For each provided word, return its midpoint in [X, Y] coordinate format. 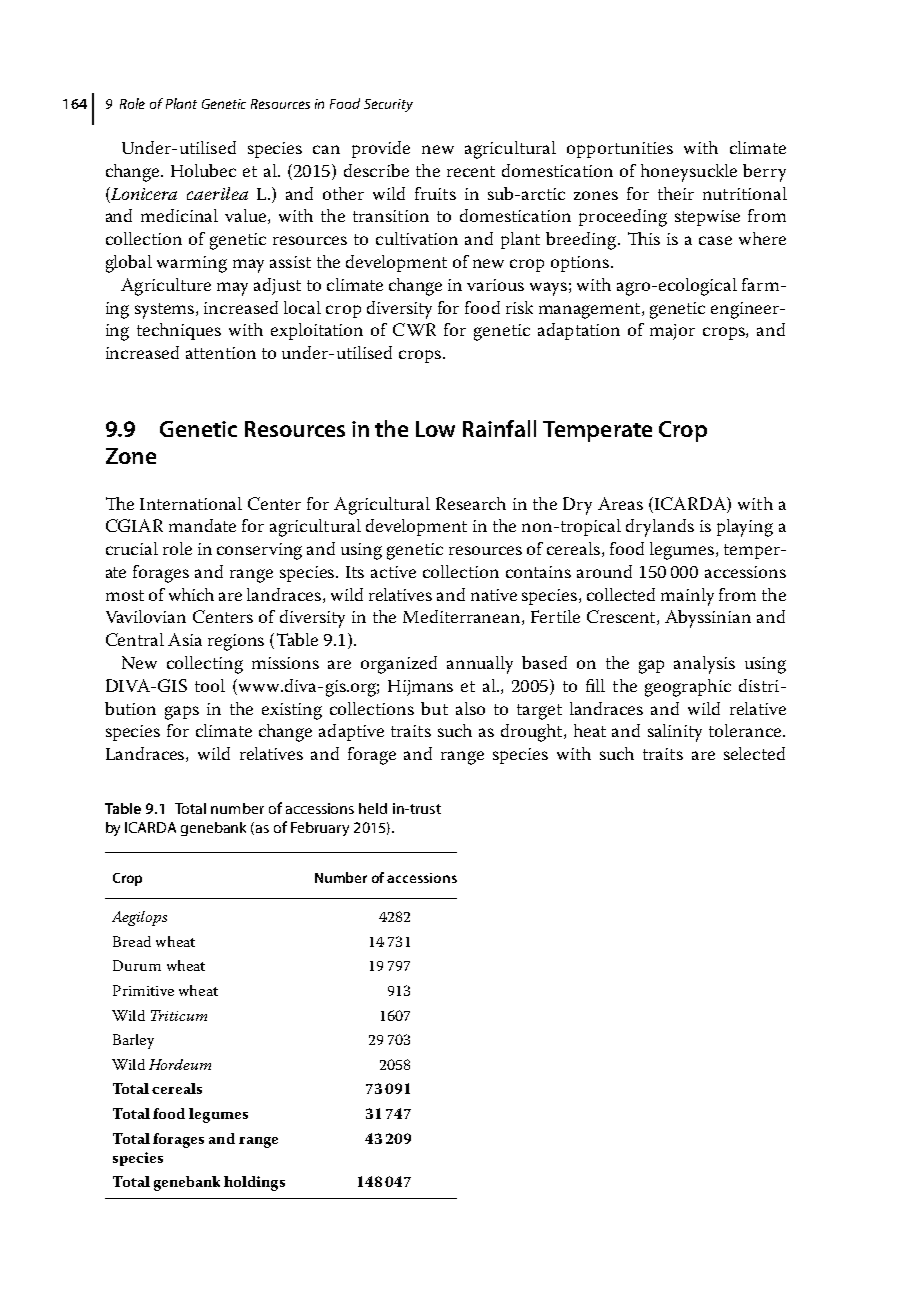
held [373, 808]
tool [210, 685]
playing [745, 528]
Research [471, 503]
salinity [675, 733]
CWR [414, 329]
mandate [202, 525]
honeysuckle [689, 173]
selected [754, 753]
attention [221, 353]
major [672, 332]
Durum [137, 965]
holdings [254, 1183]
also [470, 708]
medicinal [179, 215]
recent [471, 171]
